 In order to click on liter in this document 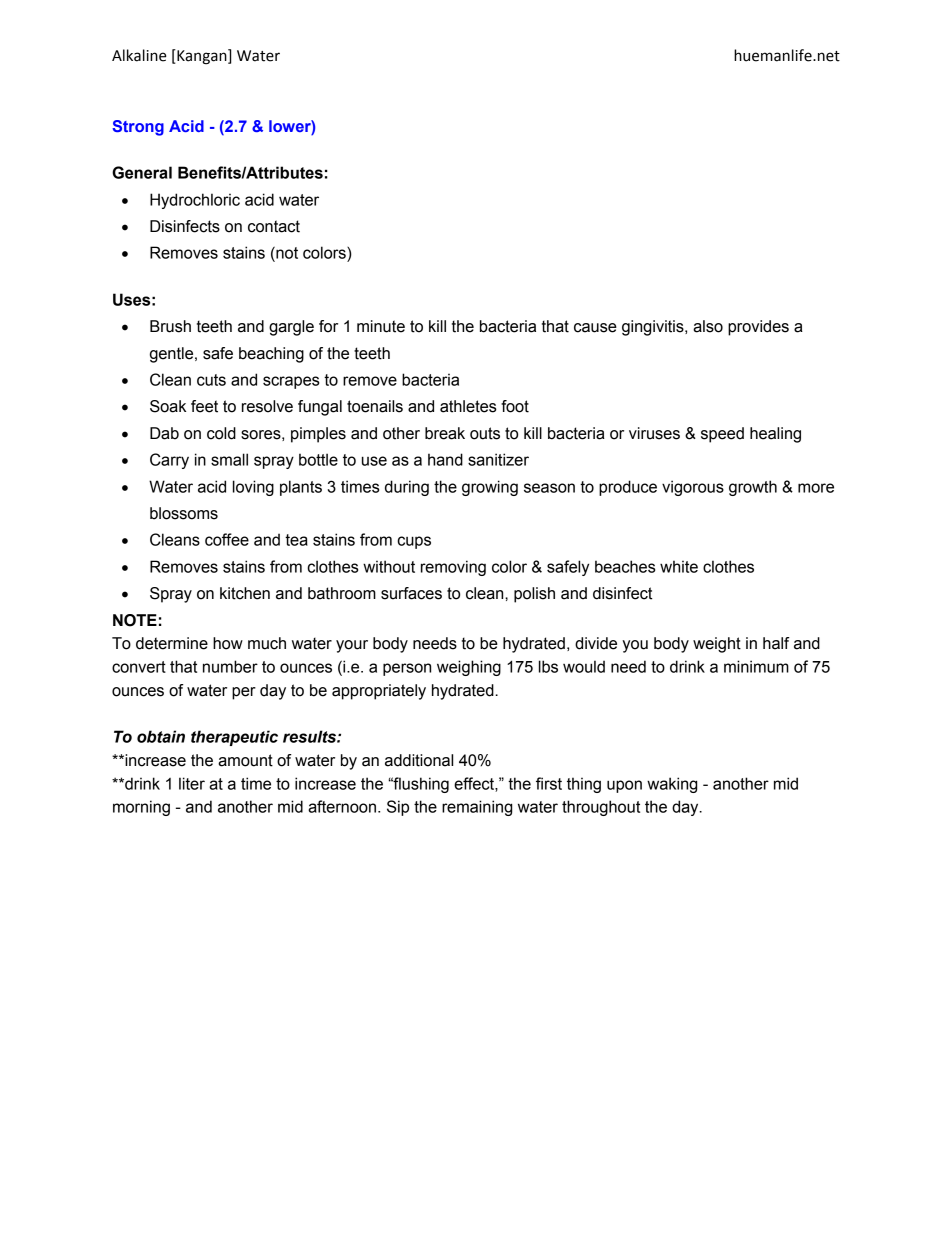, I will do `click(192, 783)`.
